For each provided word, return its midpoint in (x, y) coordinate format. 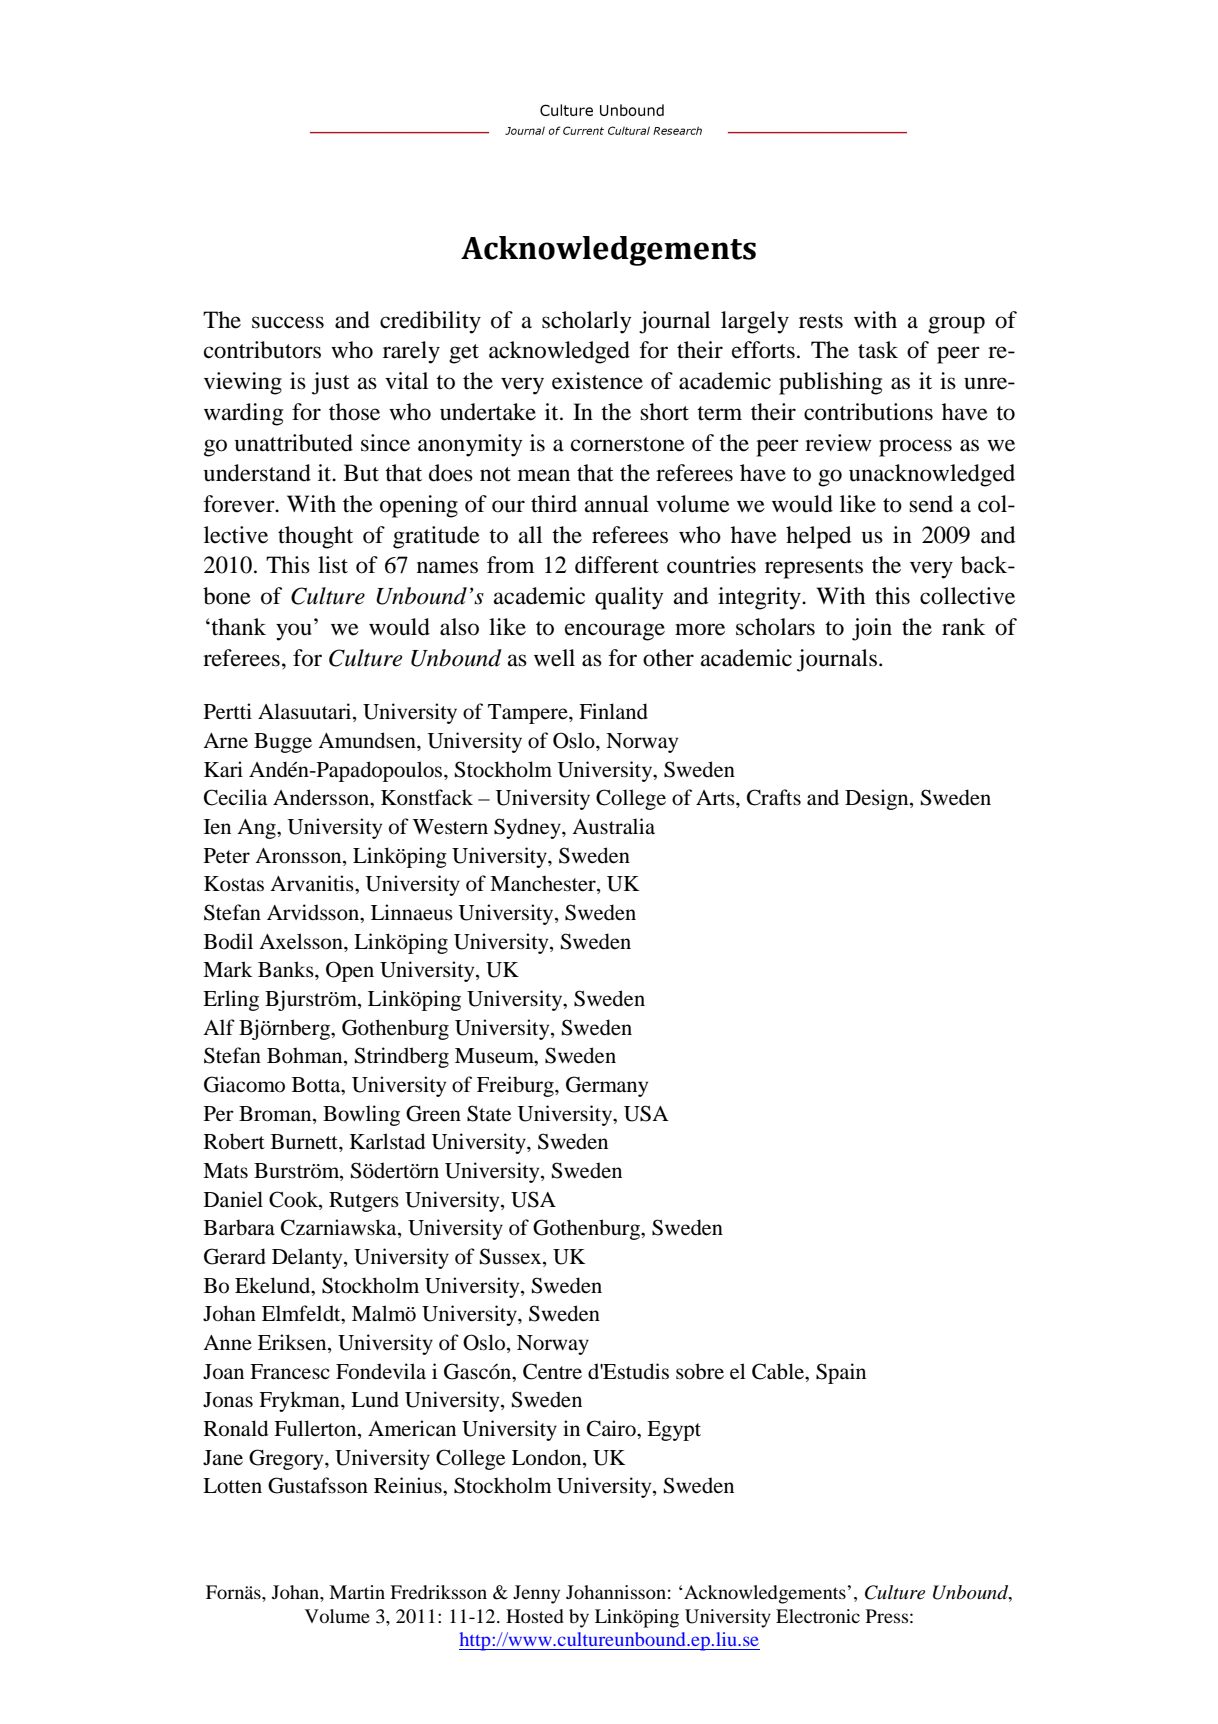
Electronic (818, 1616)
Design (878, 799)
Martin (357, 1592)
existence (597, 381)
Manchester (544, 884)
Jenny (536, 1594)
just (331, 383)
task (878, 350)
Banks (287, 969)
